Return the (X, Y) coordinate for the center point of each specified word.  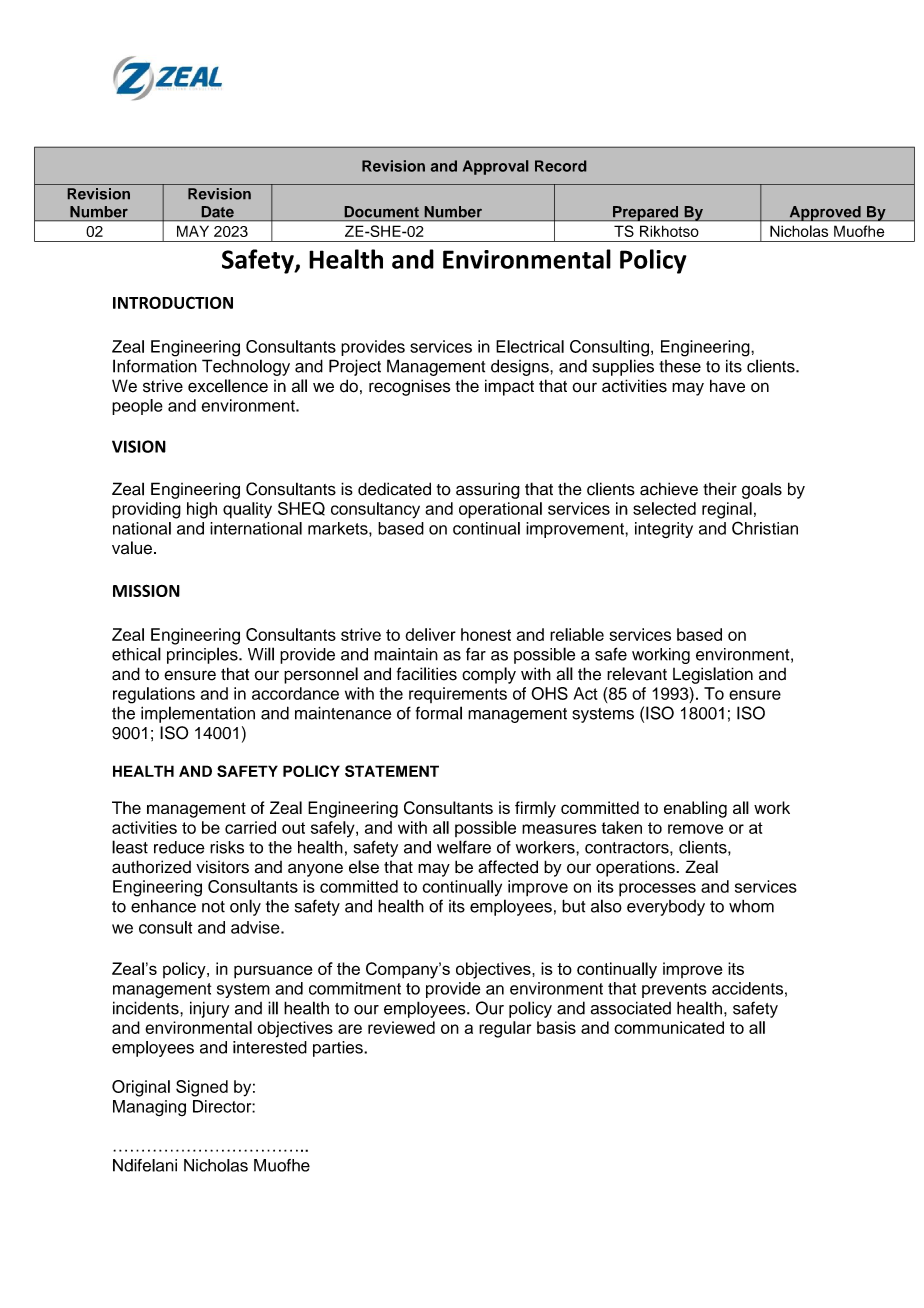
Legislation (713, 675)
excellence (228, 386)
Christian (765, 528)
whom (751, 906)
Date (218, 212)
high (202, 510)
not (213, 907)
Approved (825, 213)
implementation (198, 714)
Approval (495, 167)
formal (439, 713)
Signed (202, 1088)
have (727, 386)
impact (509, 387)
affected (508, 867)
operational (500, 510)
